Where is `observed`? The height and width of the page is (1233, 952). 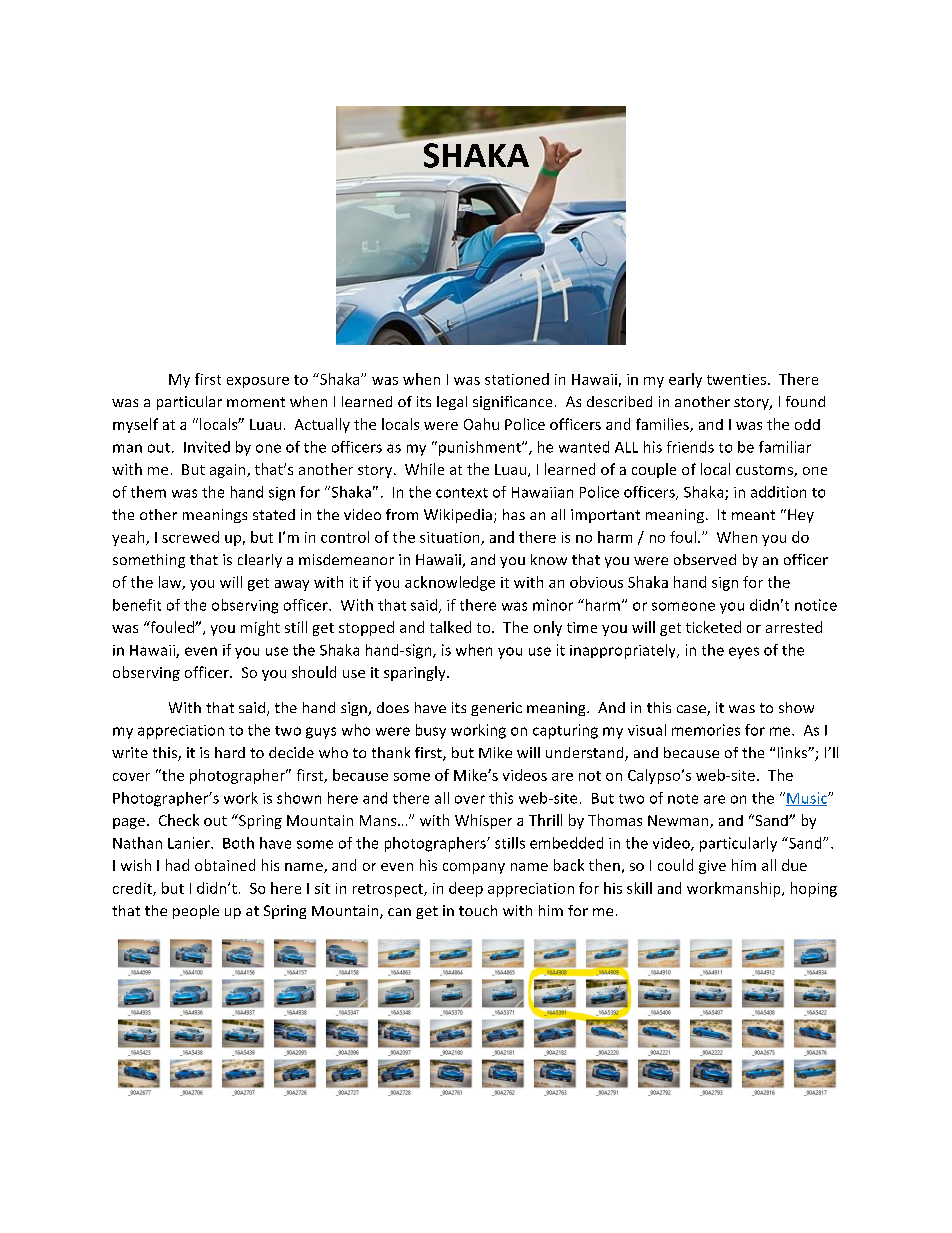 observed is located at coordinates (705, 559).
